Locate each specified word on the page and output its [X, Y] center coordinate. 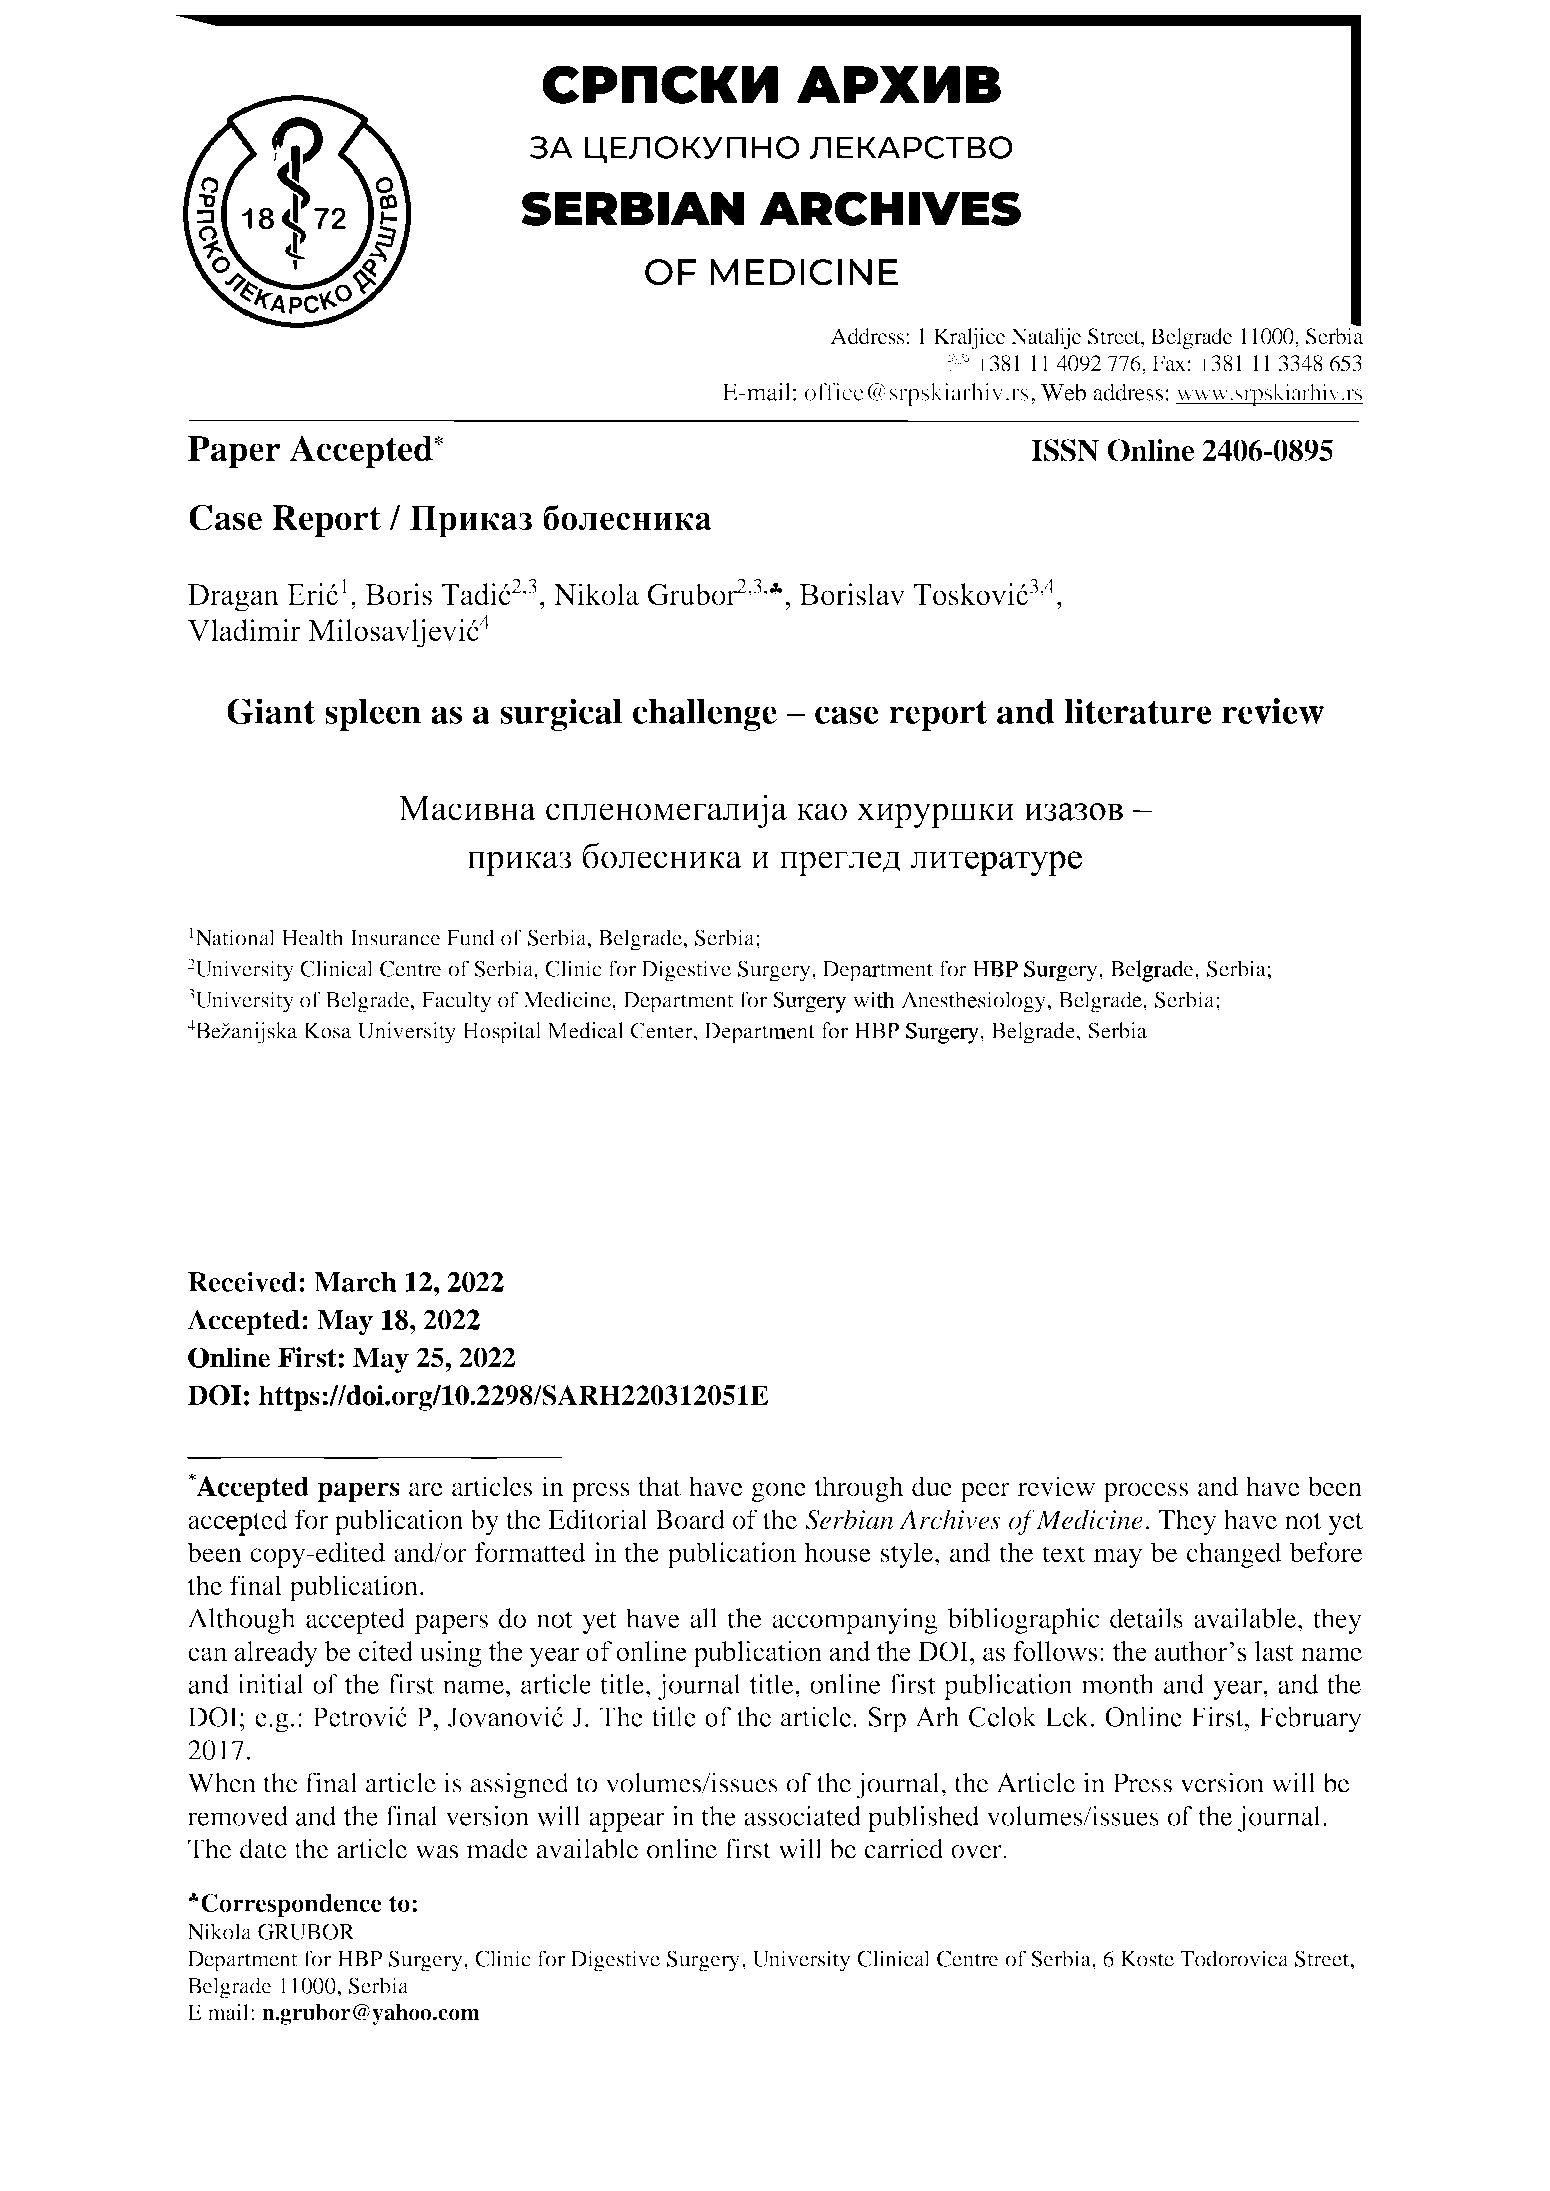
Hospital [502, 1033]
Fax [1169, 363]
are [426, 1489]
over [977, 1852]
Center [663, 1031]
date [263, 1848]
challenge [705, 715]
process [1145, 1492]
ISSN [1065, 450]
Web [1063, 392]
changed [1234, 1555]
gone [779, 1492]
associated [802, 1816]
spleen [373, 715]
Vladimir [244, 630]
